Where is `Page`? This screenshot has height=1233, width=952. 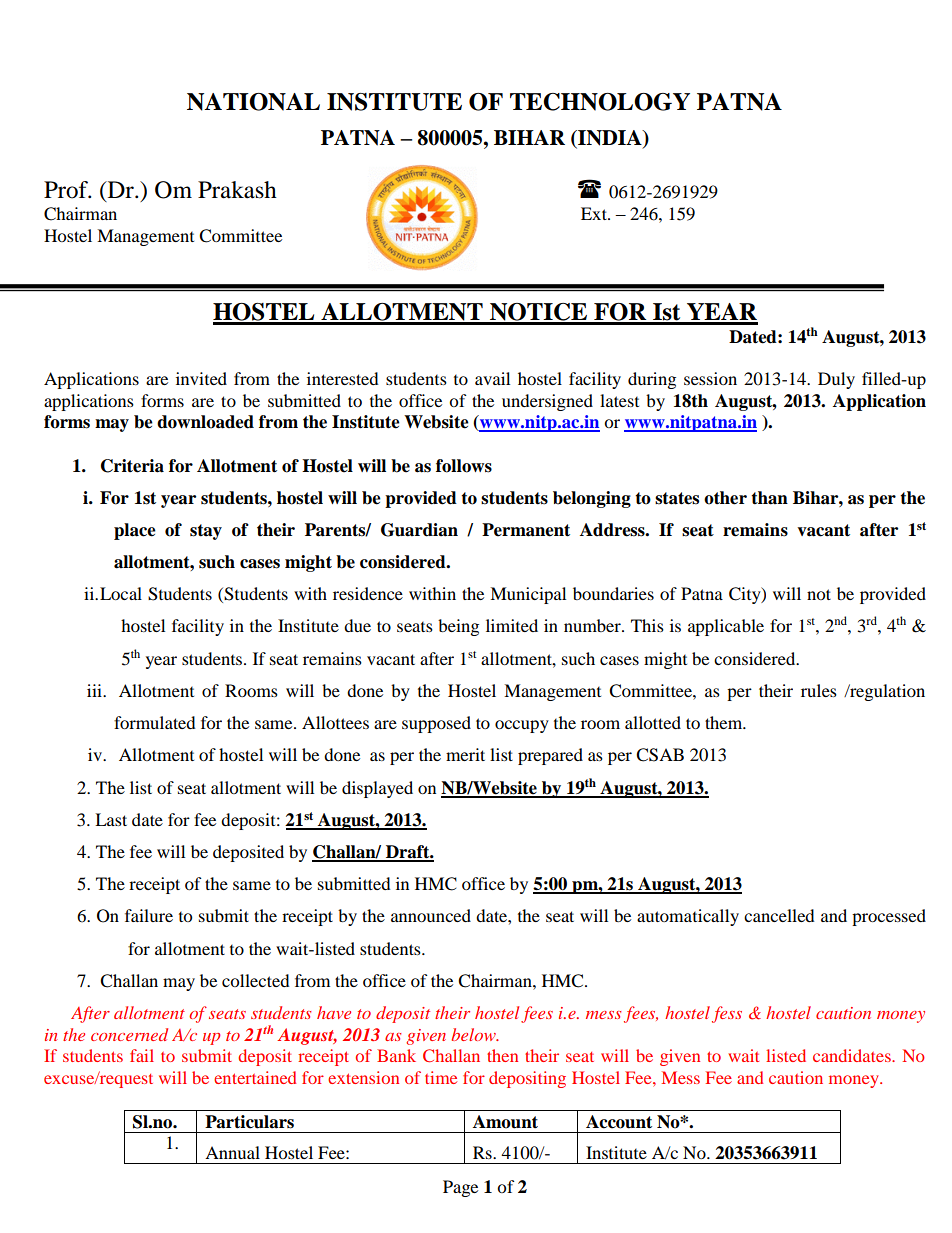
Page is located at coordinates (460, 1188).
